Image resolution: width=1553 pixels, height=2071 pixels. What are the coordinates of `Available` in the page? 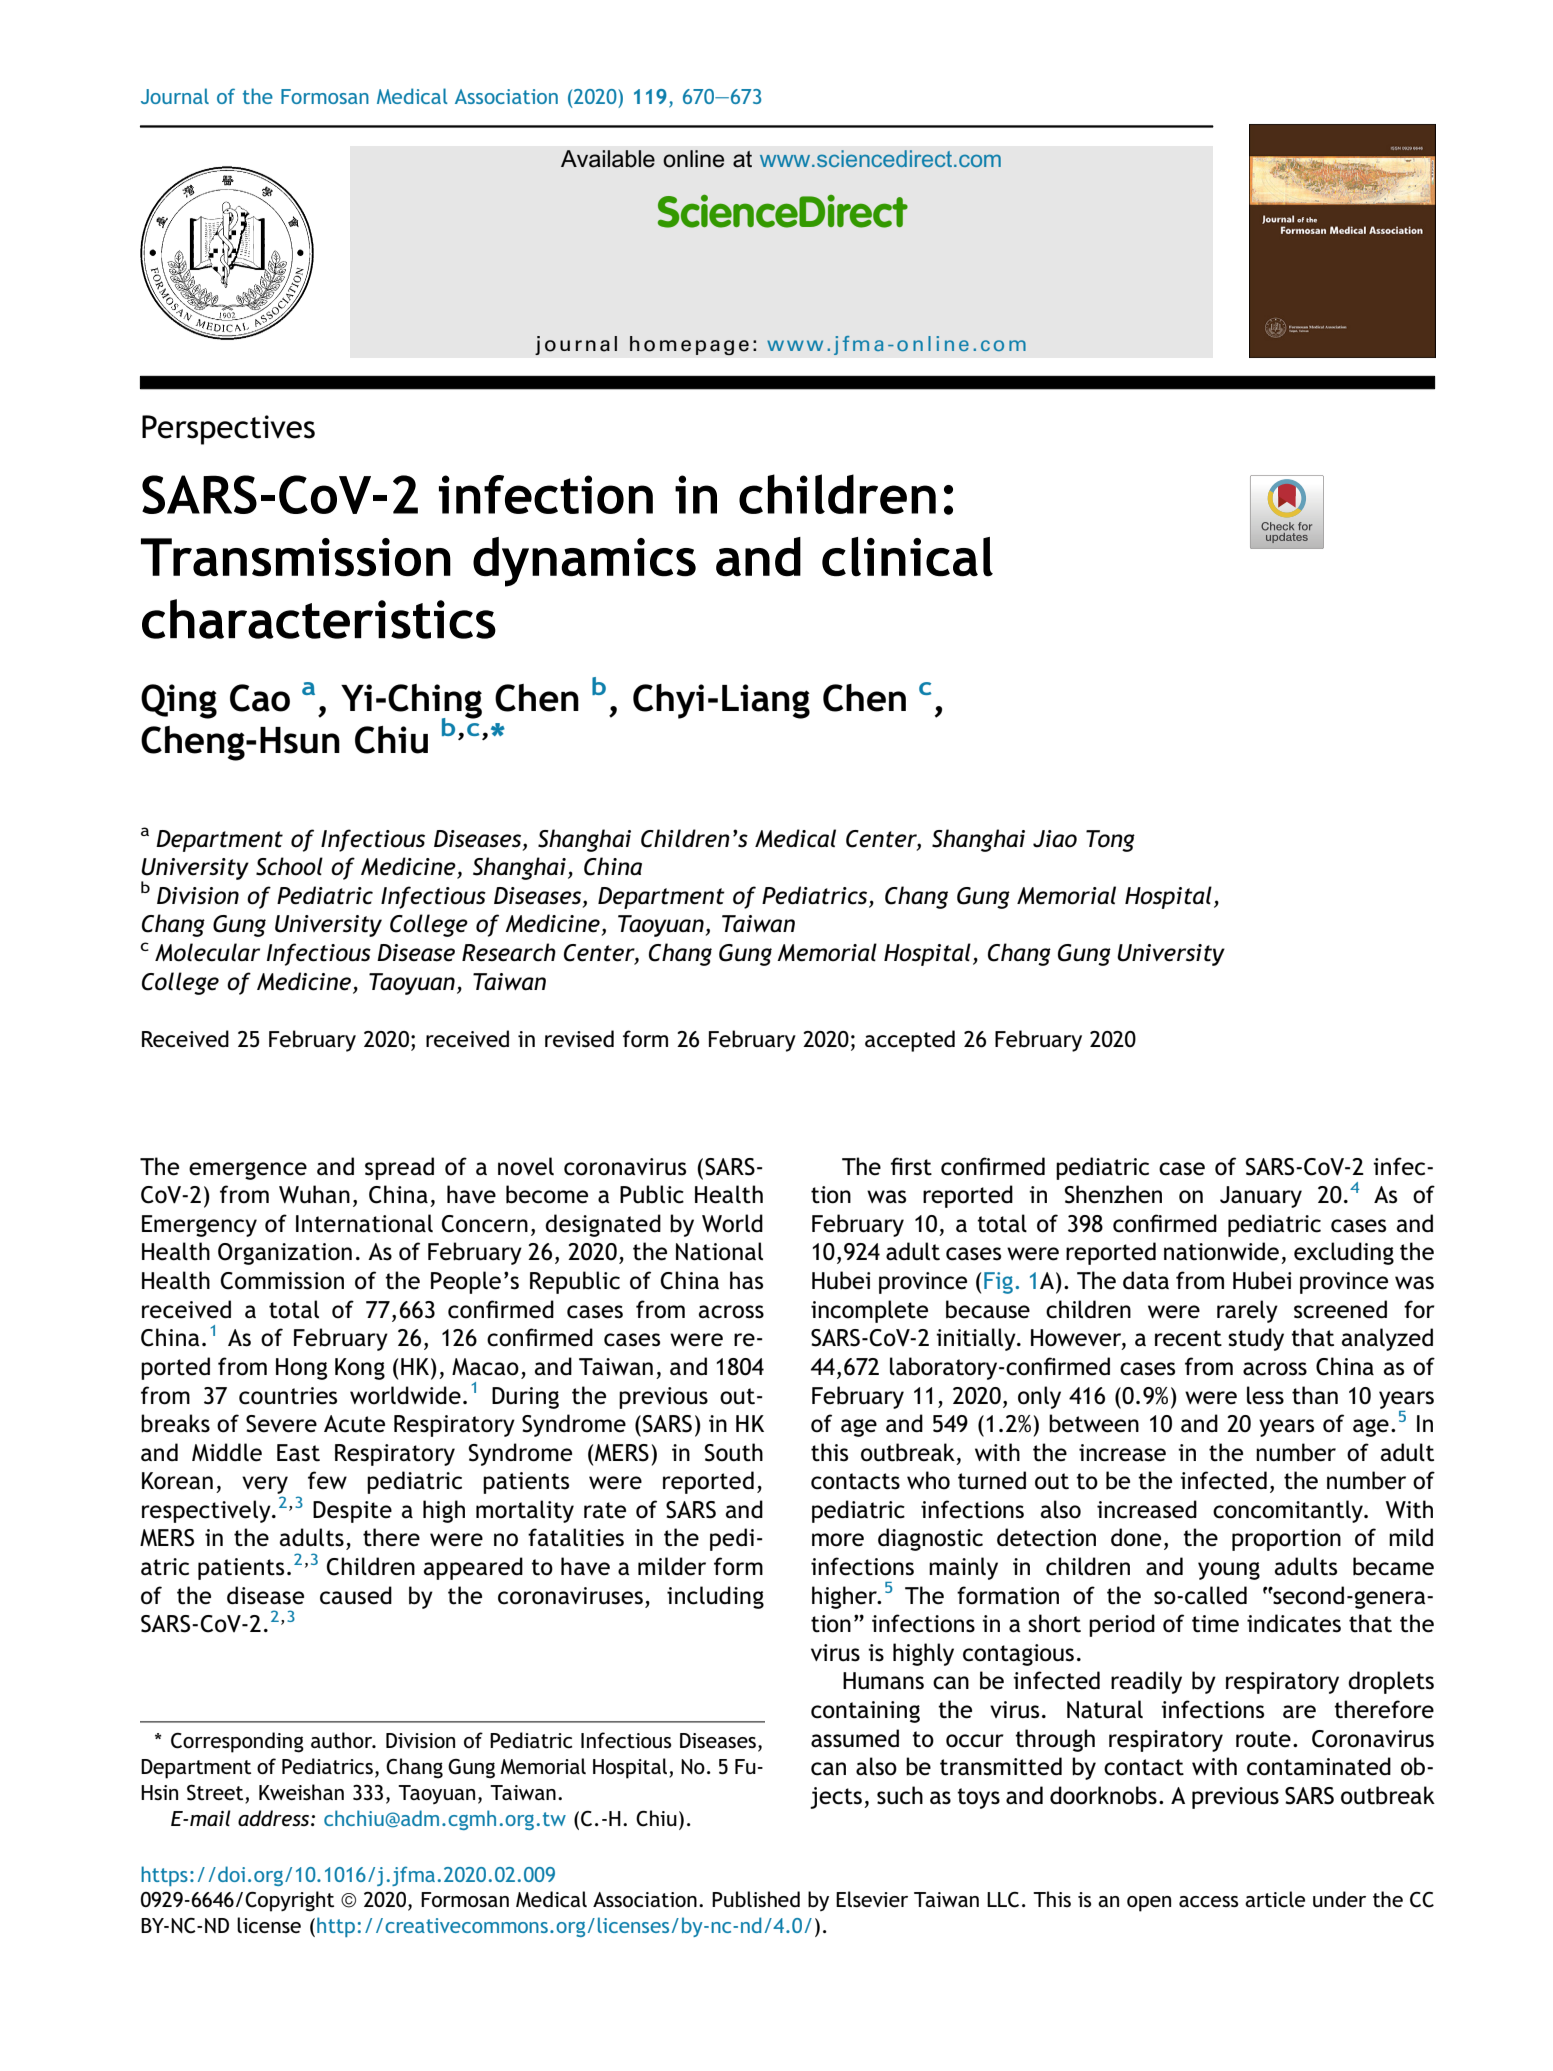 It's located at (608, 159).
